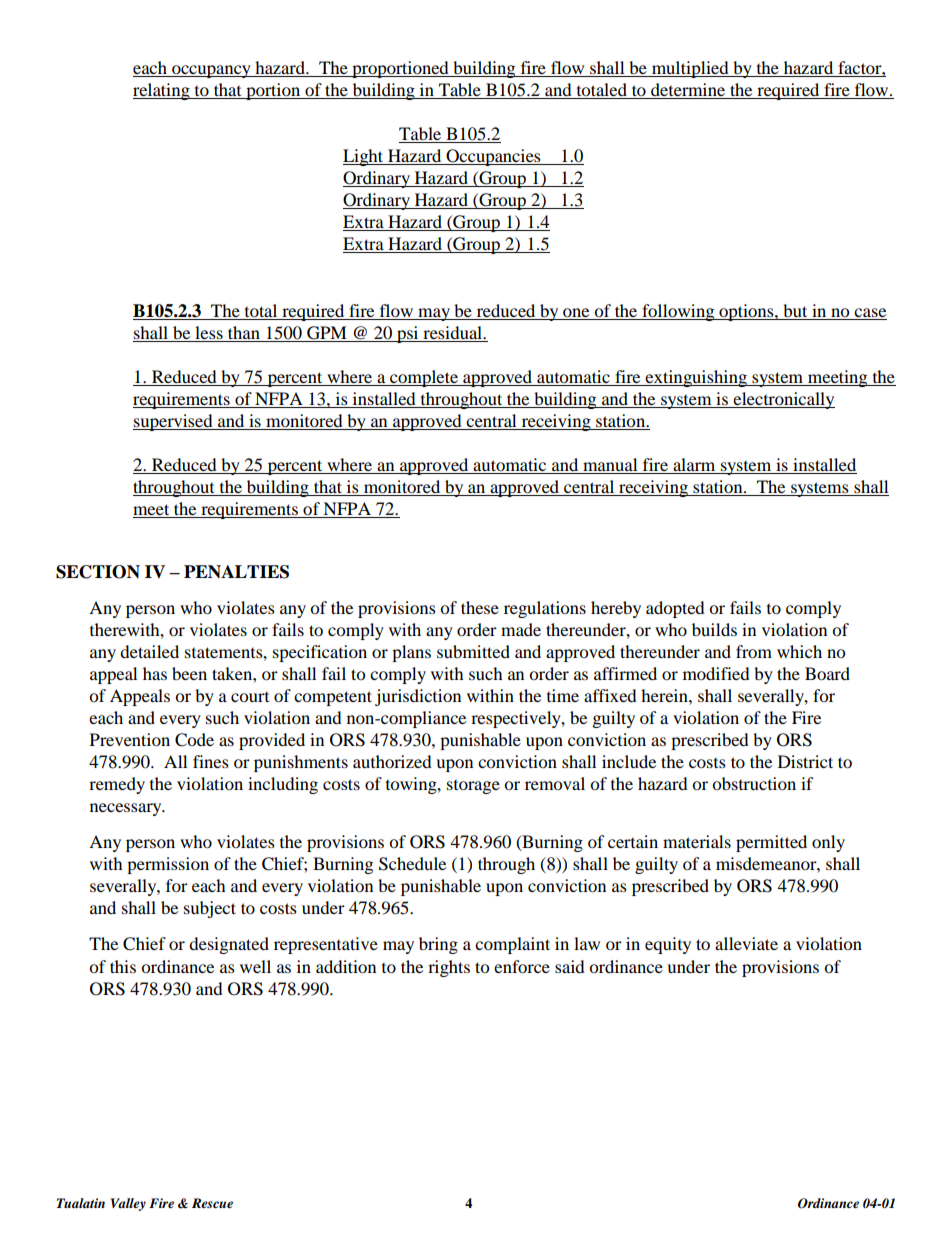 The height and width of the screenshot is (1233, 952). Describe the element at coordinates (746, 943) in the screenshot. I see `alleviate` at that location.
